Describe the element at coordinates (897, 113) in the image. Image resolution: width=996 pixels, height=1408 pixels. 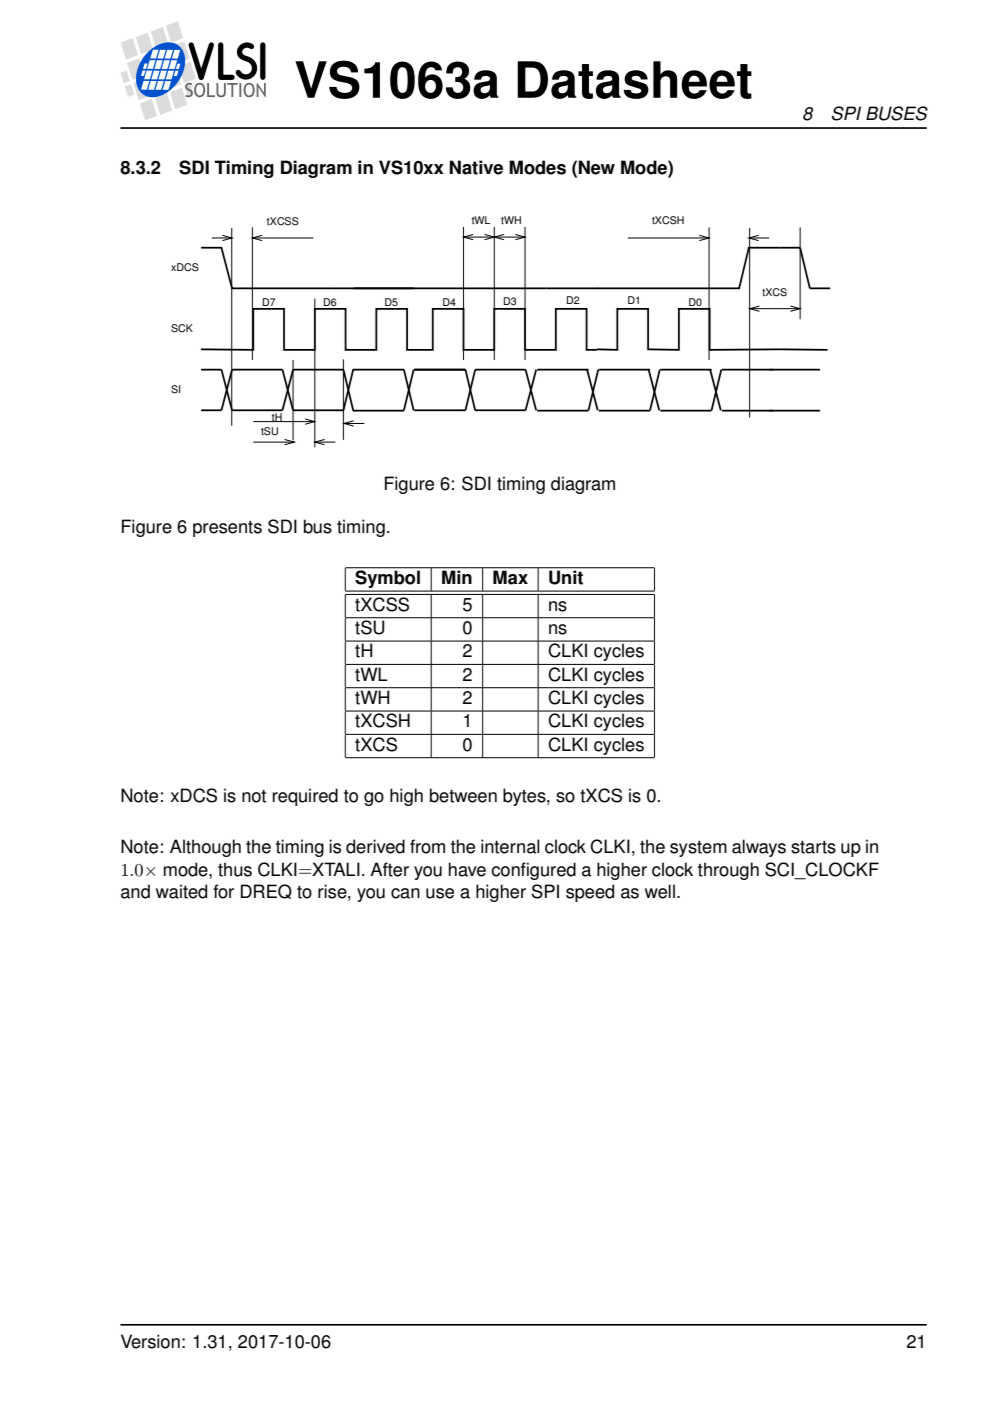
I see `BUSES` at that location.
